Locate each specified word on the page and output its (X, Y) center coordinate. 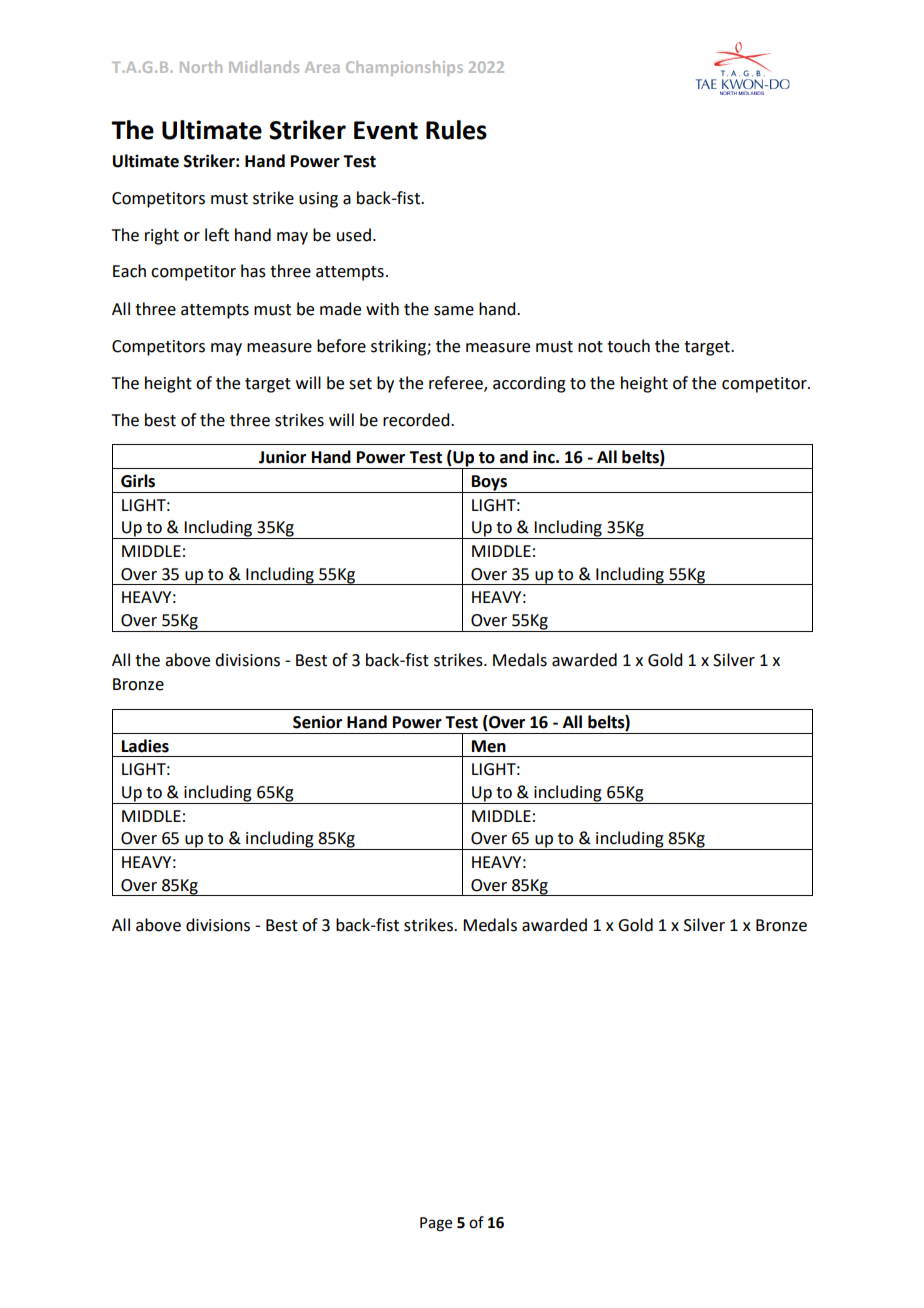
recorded (417, 420)
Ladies (145, 746)
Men (489, 746)
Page (436, 1224)
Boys (489, 484)
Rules (456, 130)
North (201, 67)
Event (386, 130)
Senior (317, 722)
